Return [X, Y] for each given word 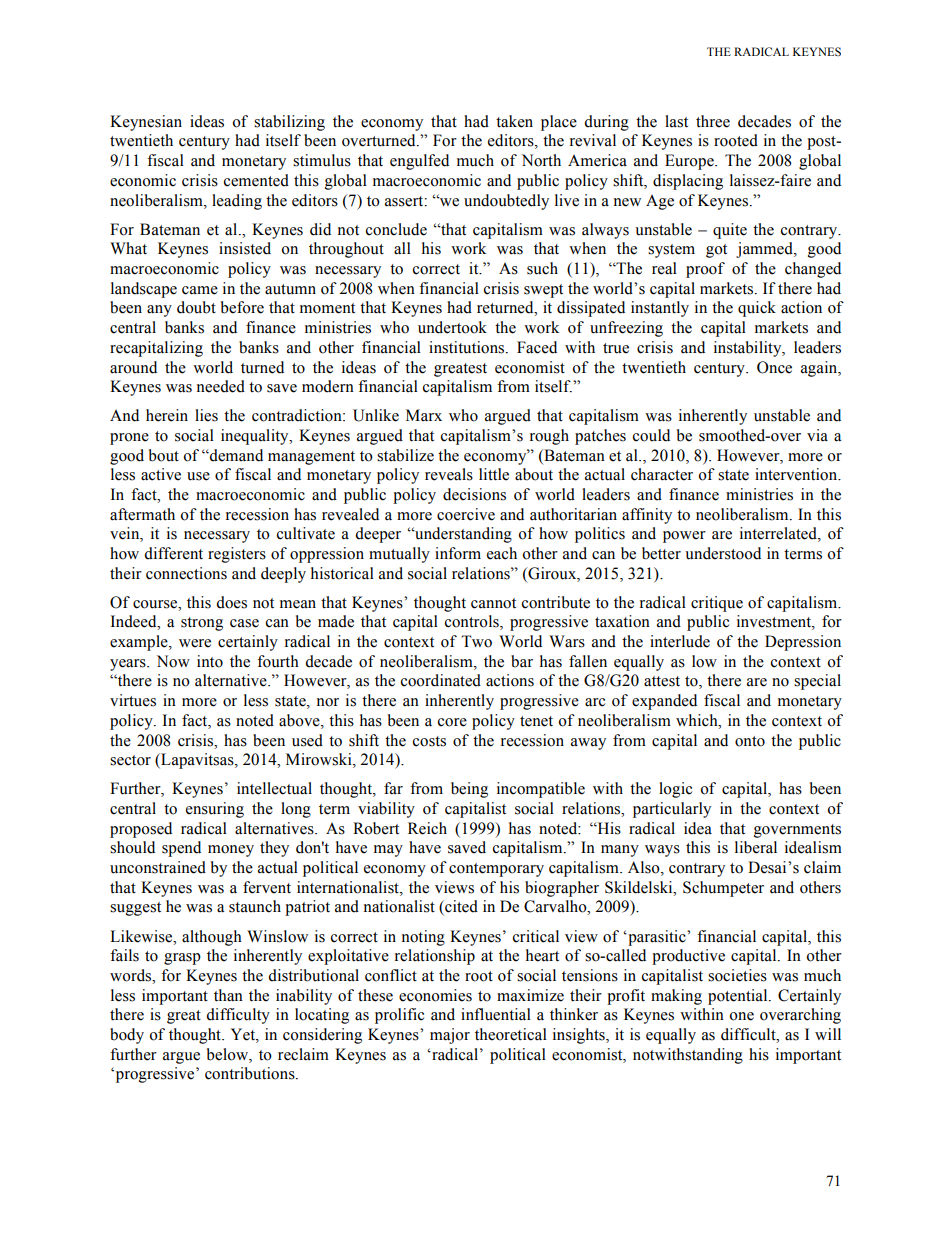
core [452, 722]
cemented [256, 180]
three [713, 121]
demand [235, 455]
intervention [797, 474]
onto [750, 741]
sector [130, 760]
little [494, 474]
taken [514, 121]
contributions [251, 1073]
